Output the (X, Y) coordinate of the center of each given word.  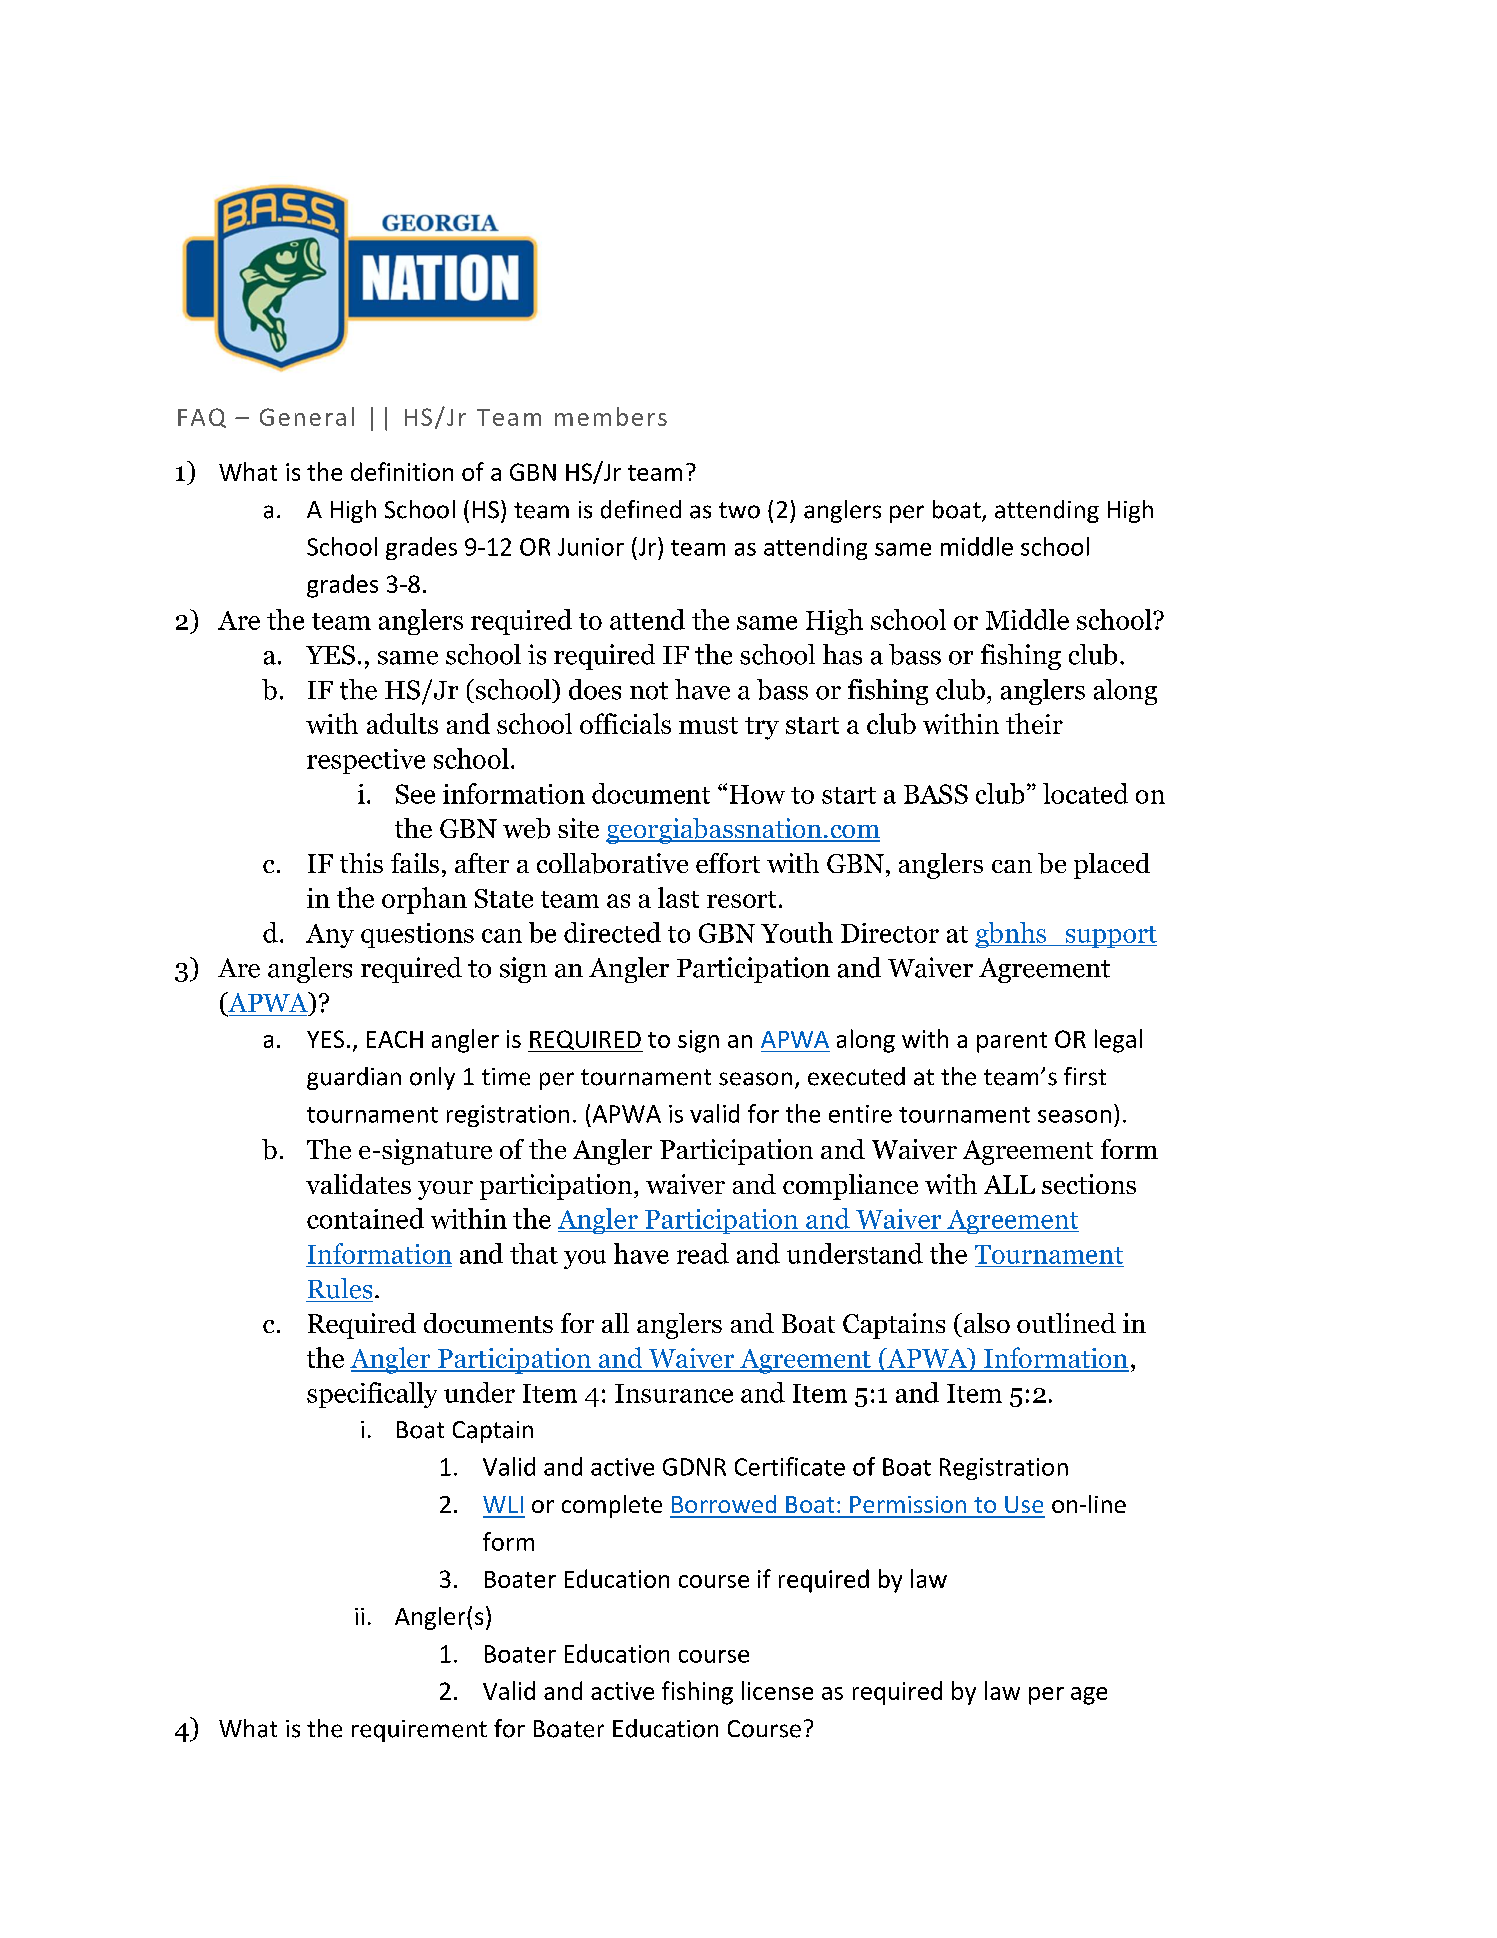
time (506, 1077)
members (611, 416)
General (307, 416)
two (739, 510)
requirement (419, 1731)
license (777, 1690)
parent (1012, 1042)
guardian (354, 1078)
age (1089, 1696)
